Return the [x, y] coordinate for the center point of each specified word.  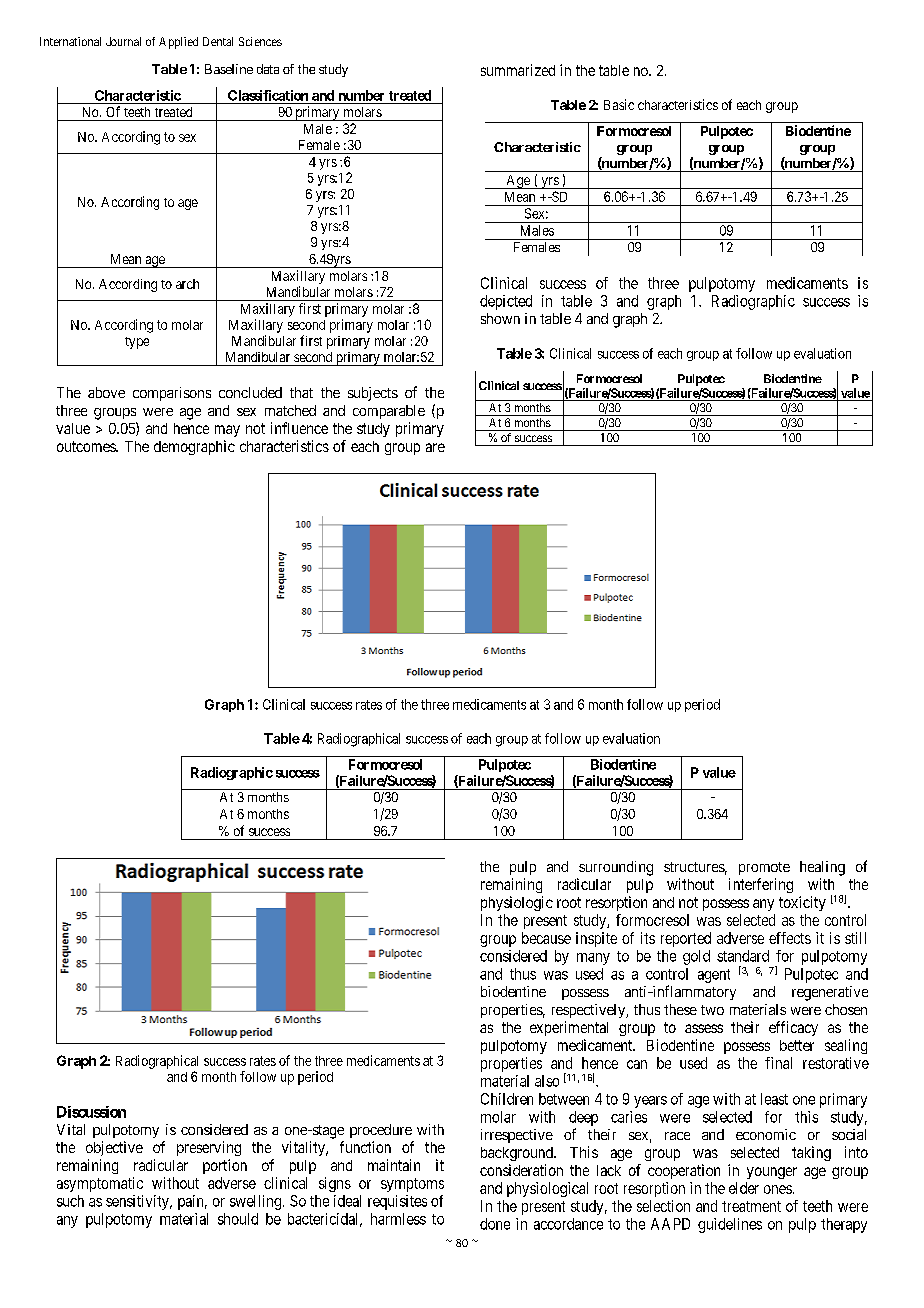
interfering [761, 885]
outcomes [87, 446]
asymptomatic [100, 1184]
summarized [518, 70]
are [435, 447]
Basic [619, 104]
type [137, 343]
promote [764, 868]
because [546, 938]
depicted [506, 302]
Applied [178, 43]
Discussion [91, 1112]
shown [500, 318]
